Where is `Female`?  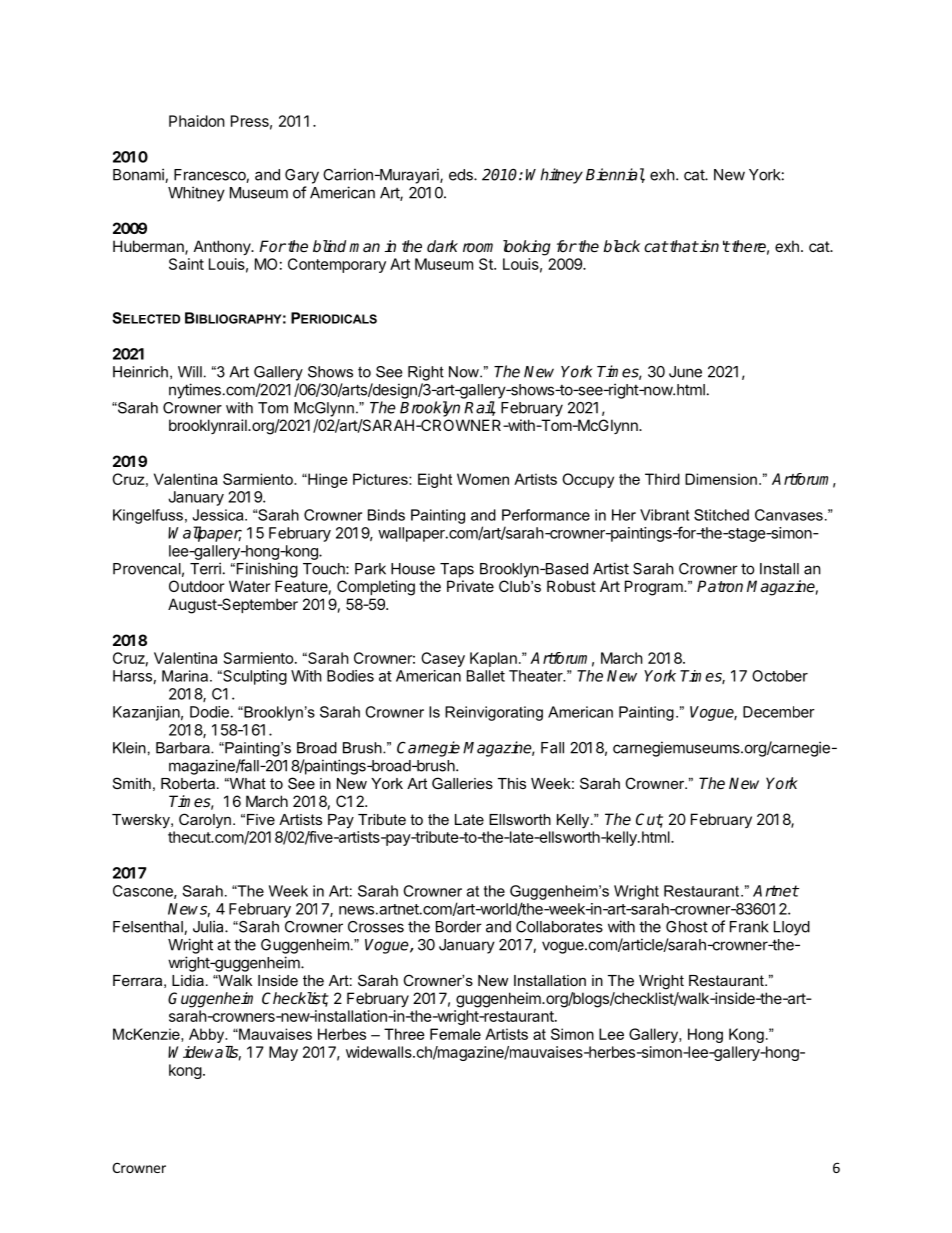
Female is located at coordinates (455, 1034).
